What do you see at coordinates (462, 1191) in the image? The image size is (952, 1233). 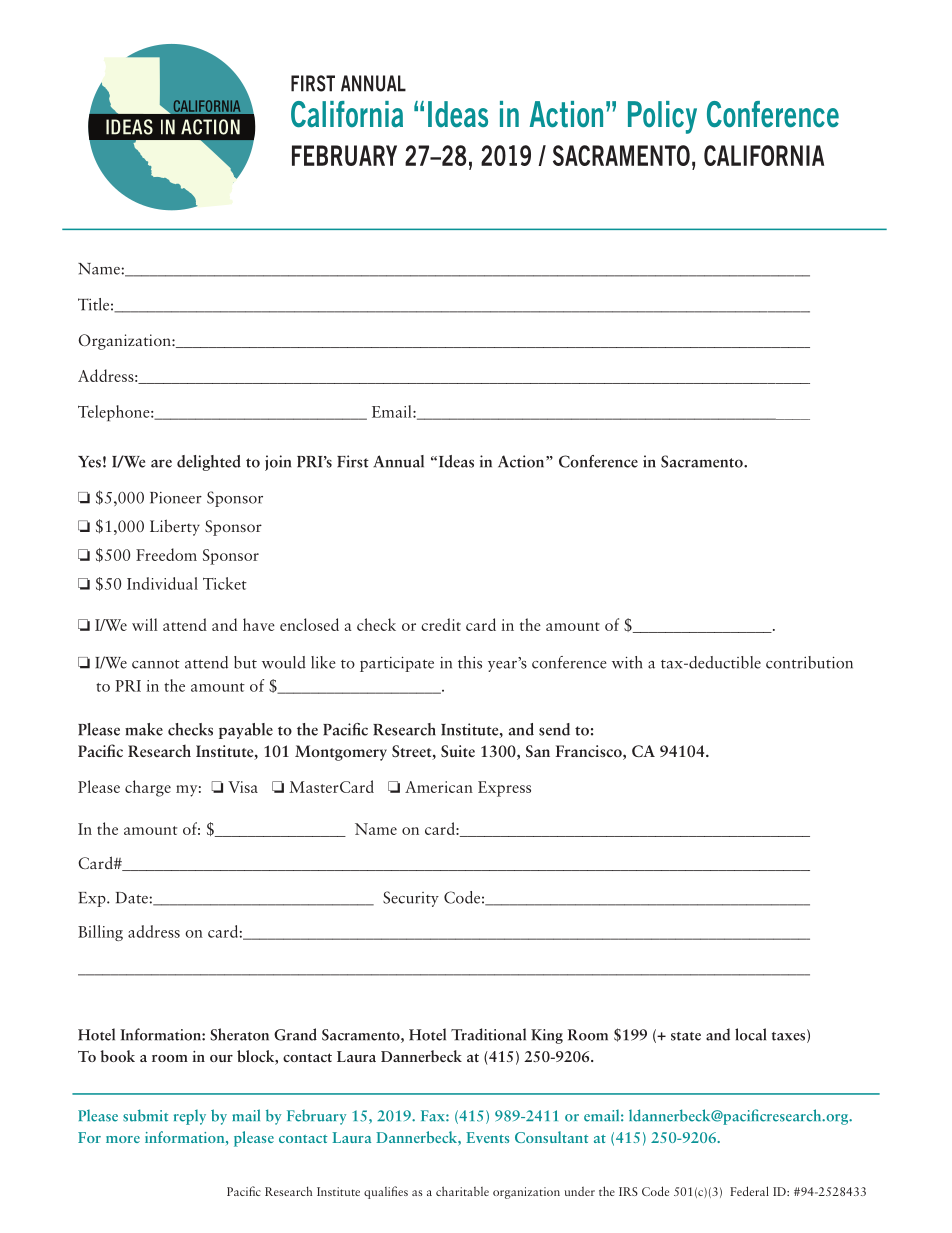 I see `charitable` at bounding box center [462, 1191].
